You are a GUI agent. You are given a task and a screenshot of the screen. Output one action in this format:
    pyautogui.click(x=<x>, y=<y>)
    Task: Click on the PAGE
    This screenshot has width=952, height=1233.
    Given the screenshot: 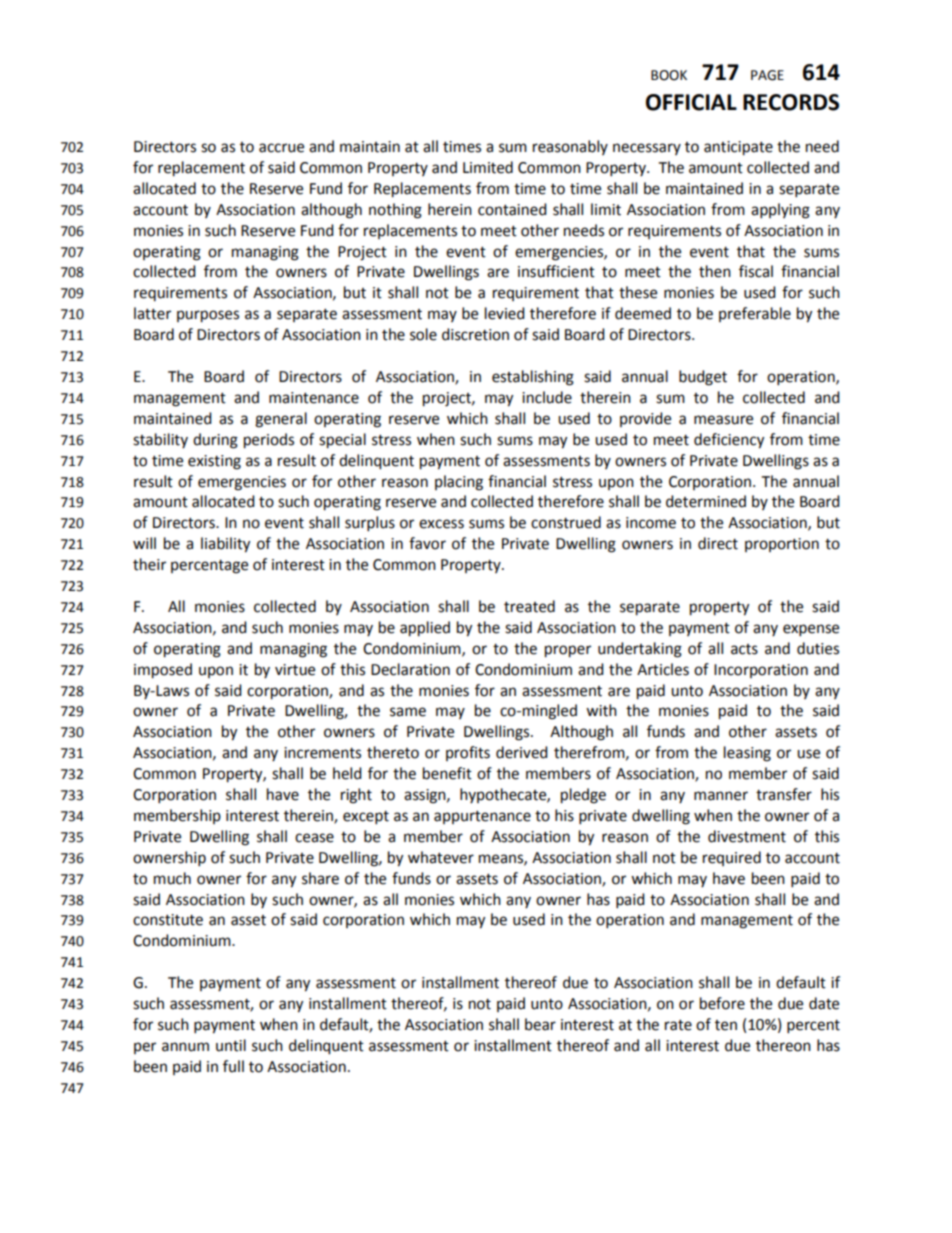 What is the action you would take?
    pyautogui.click(x=767, y=75)
